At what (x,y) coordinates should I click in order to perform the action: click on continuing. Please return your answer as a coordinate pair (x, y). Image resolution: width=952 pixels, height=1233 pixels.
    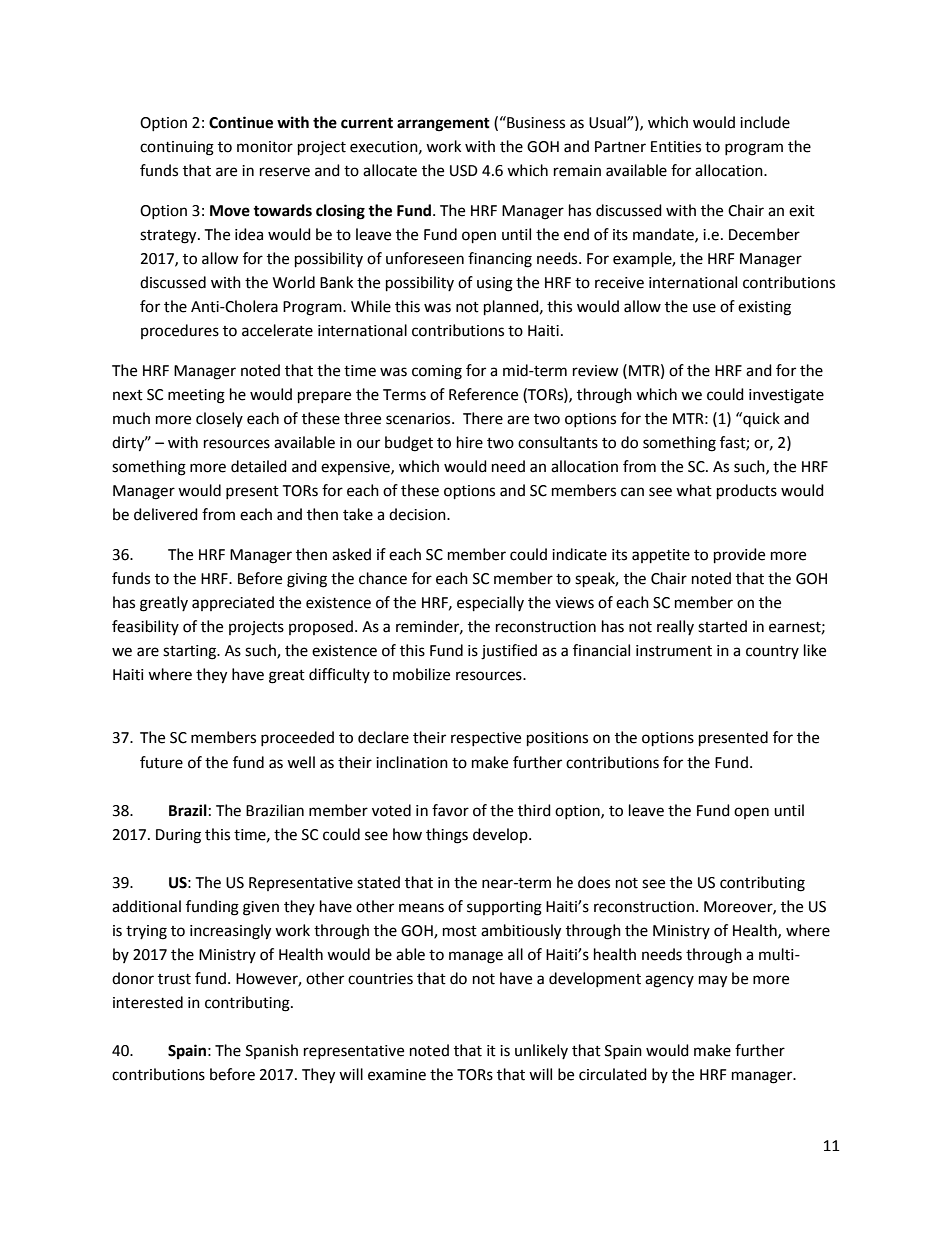
    Looking at the image, I should click on (177, 148).
